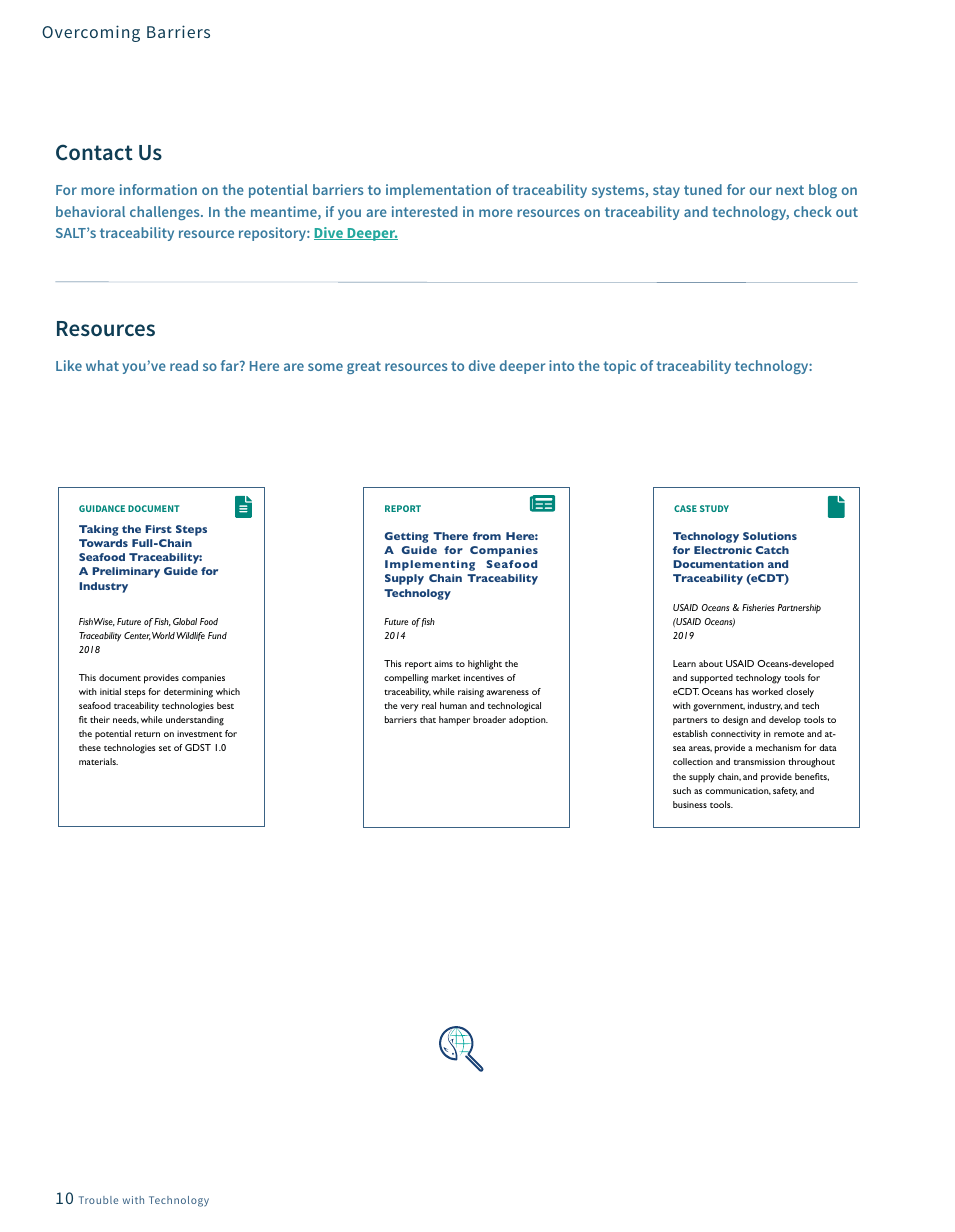 The image size is (955, 1232). I want to click on aims, so click(444, 663).
